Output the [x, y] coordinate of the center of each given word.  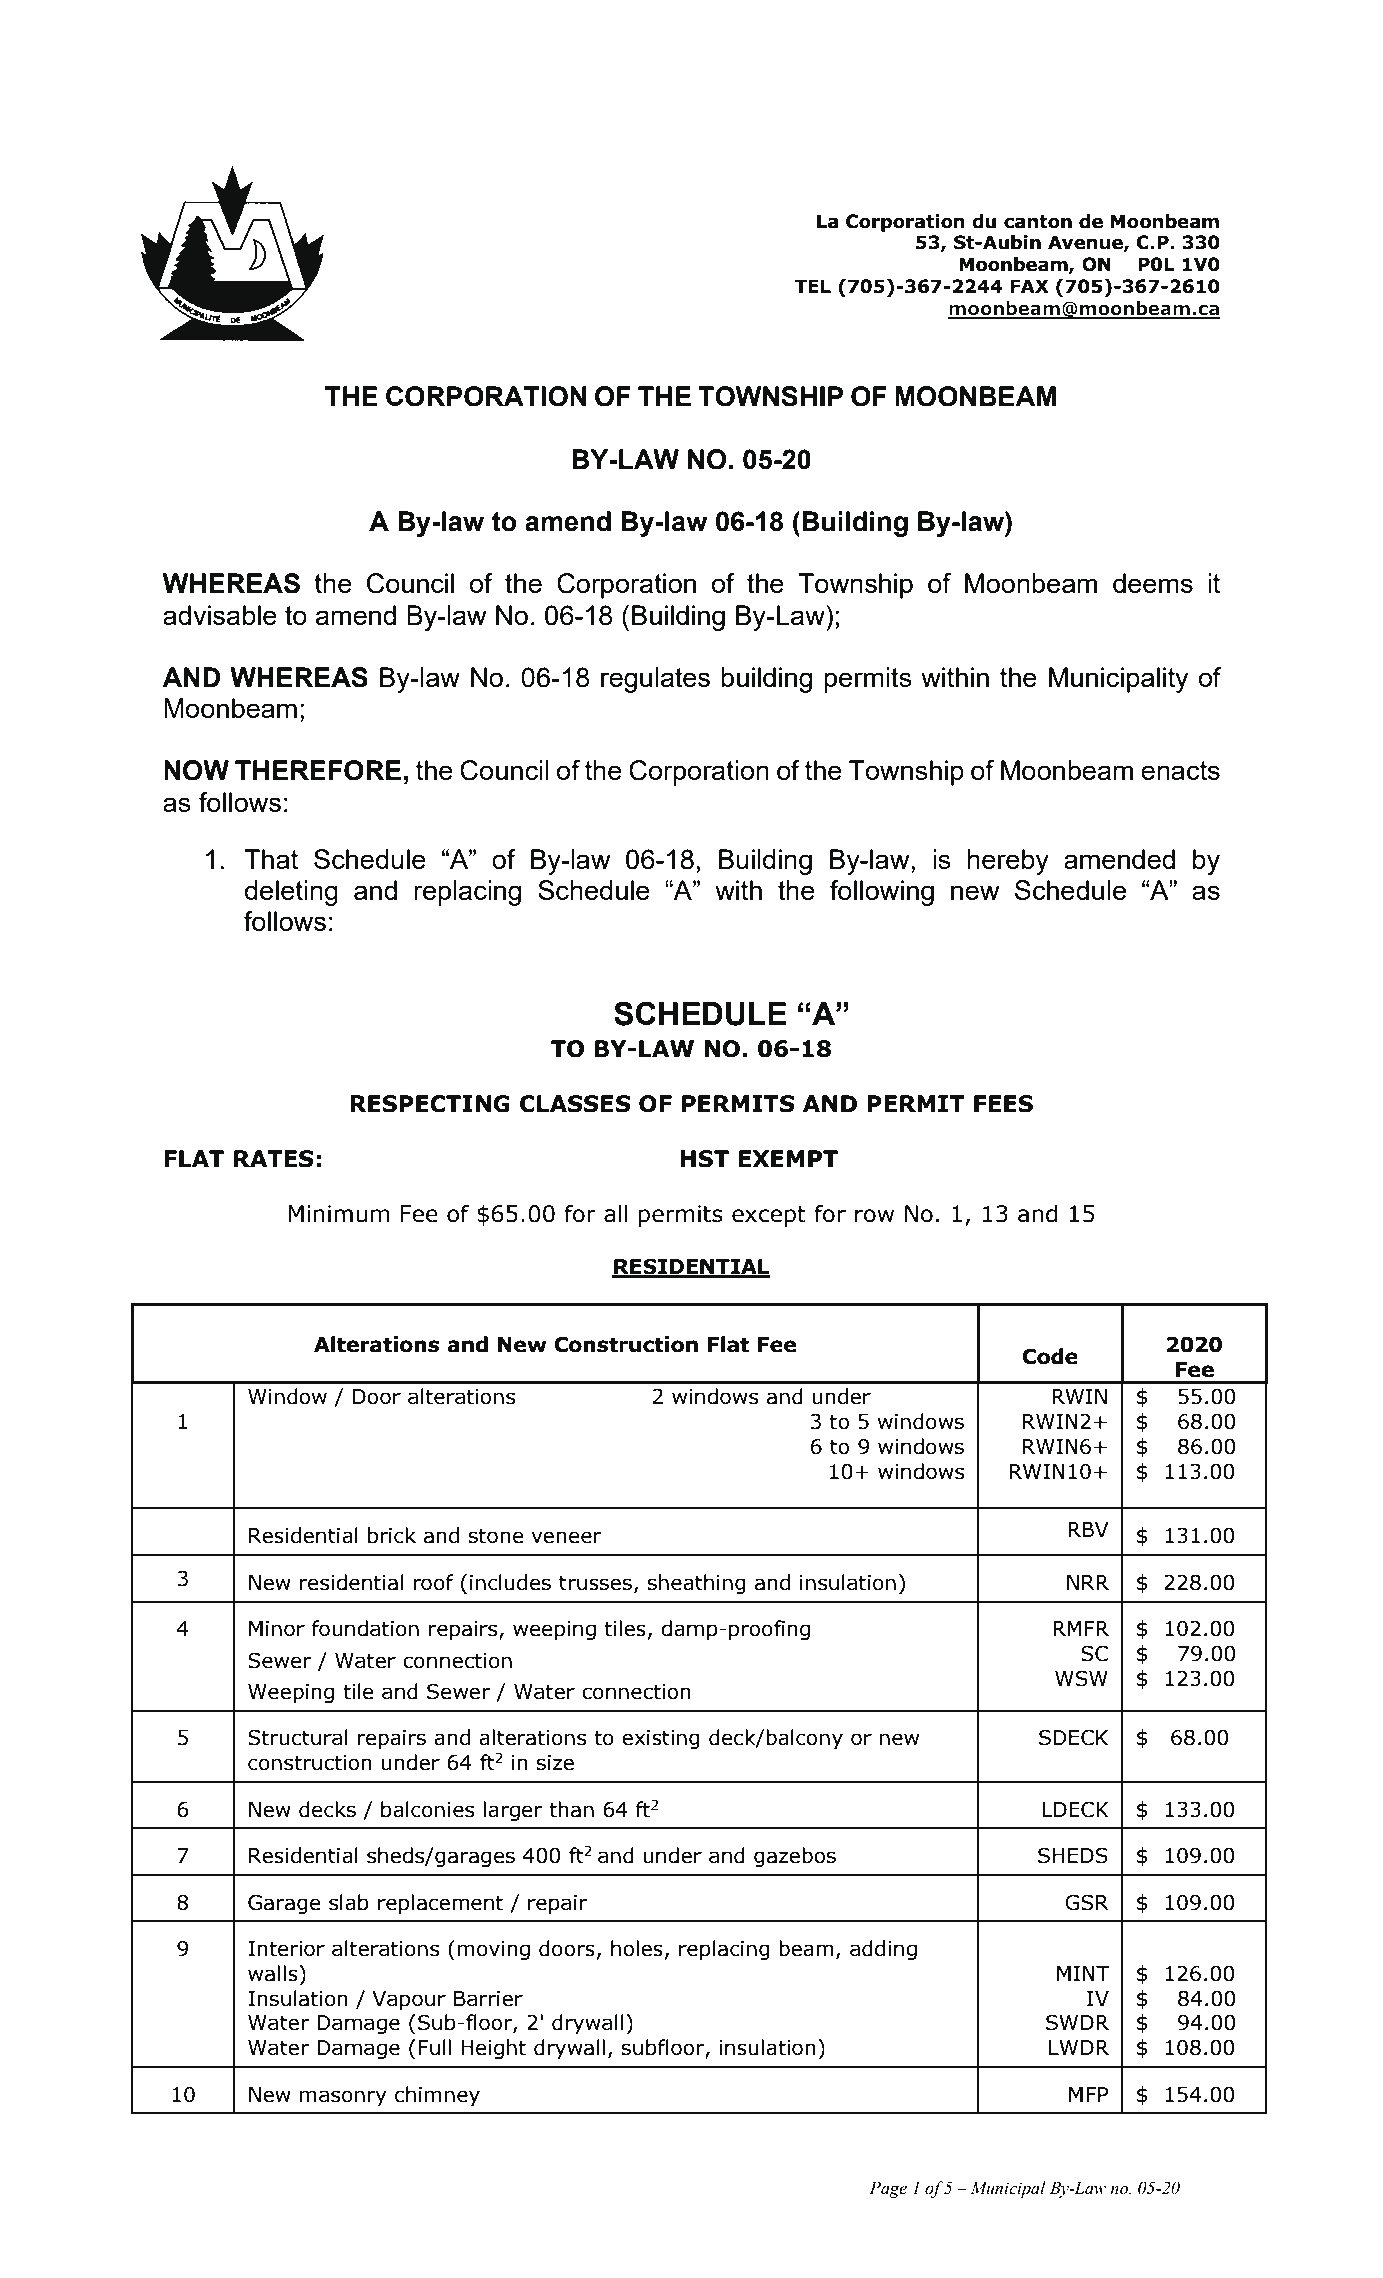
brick [392, 1535]
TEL [813, 286]
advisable [220, 615]
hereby [1008, 862]
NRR [1088, 1582]
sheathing [697, 1584]
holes [637, 1948]
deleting [291, 893]
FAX [1029, 286]
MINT [1083, 1973]
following [882, 893]
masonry [343, 2098]
